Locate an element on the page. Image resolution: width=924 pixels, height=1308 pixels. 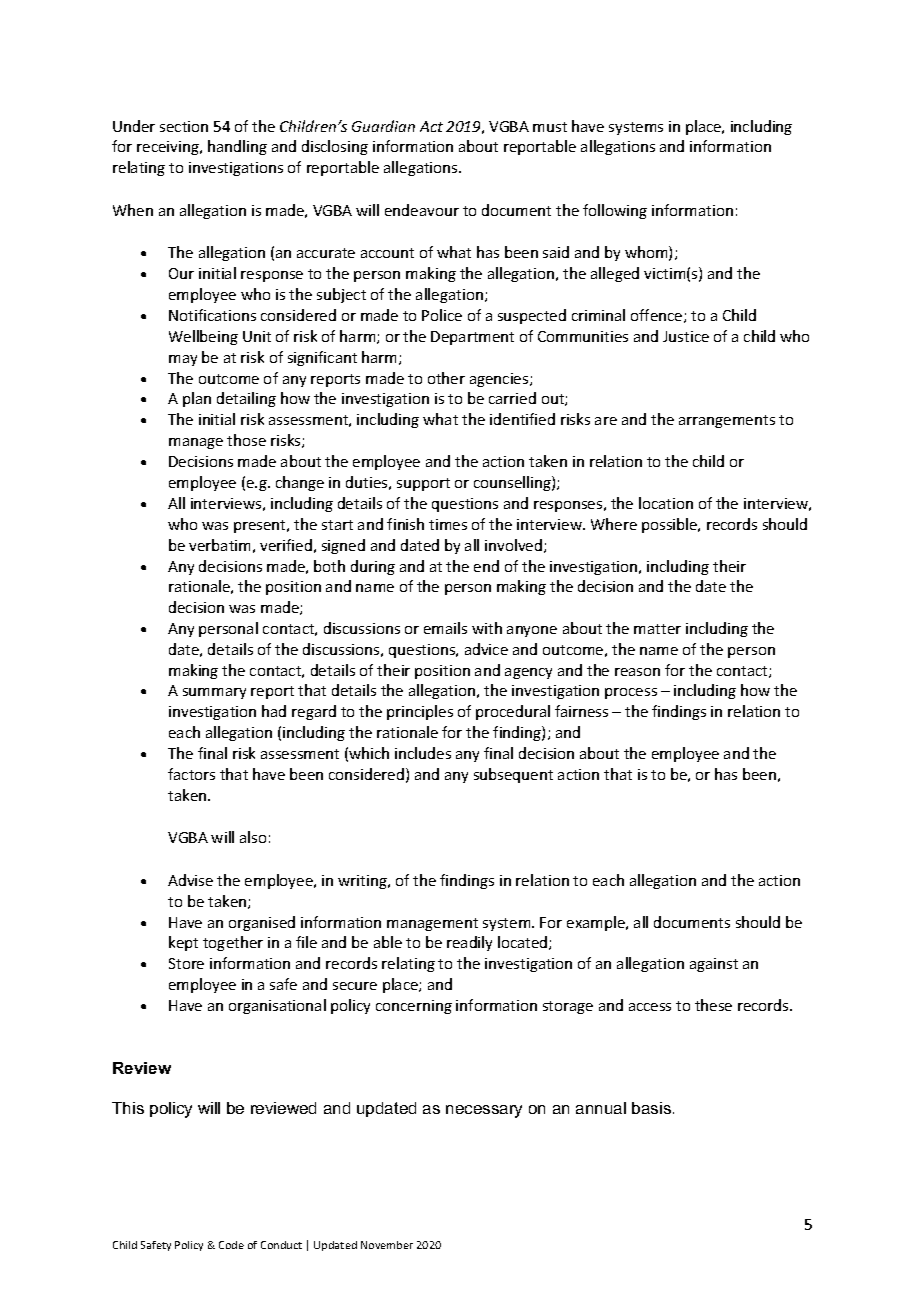
principles is located at coordinates (420, 712).
